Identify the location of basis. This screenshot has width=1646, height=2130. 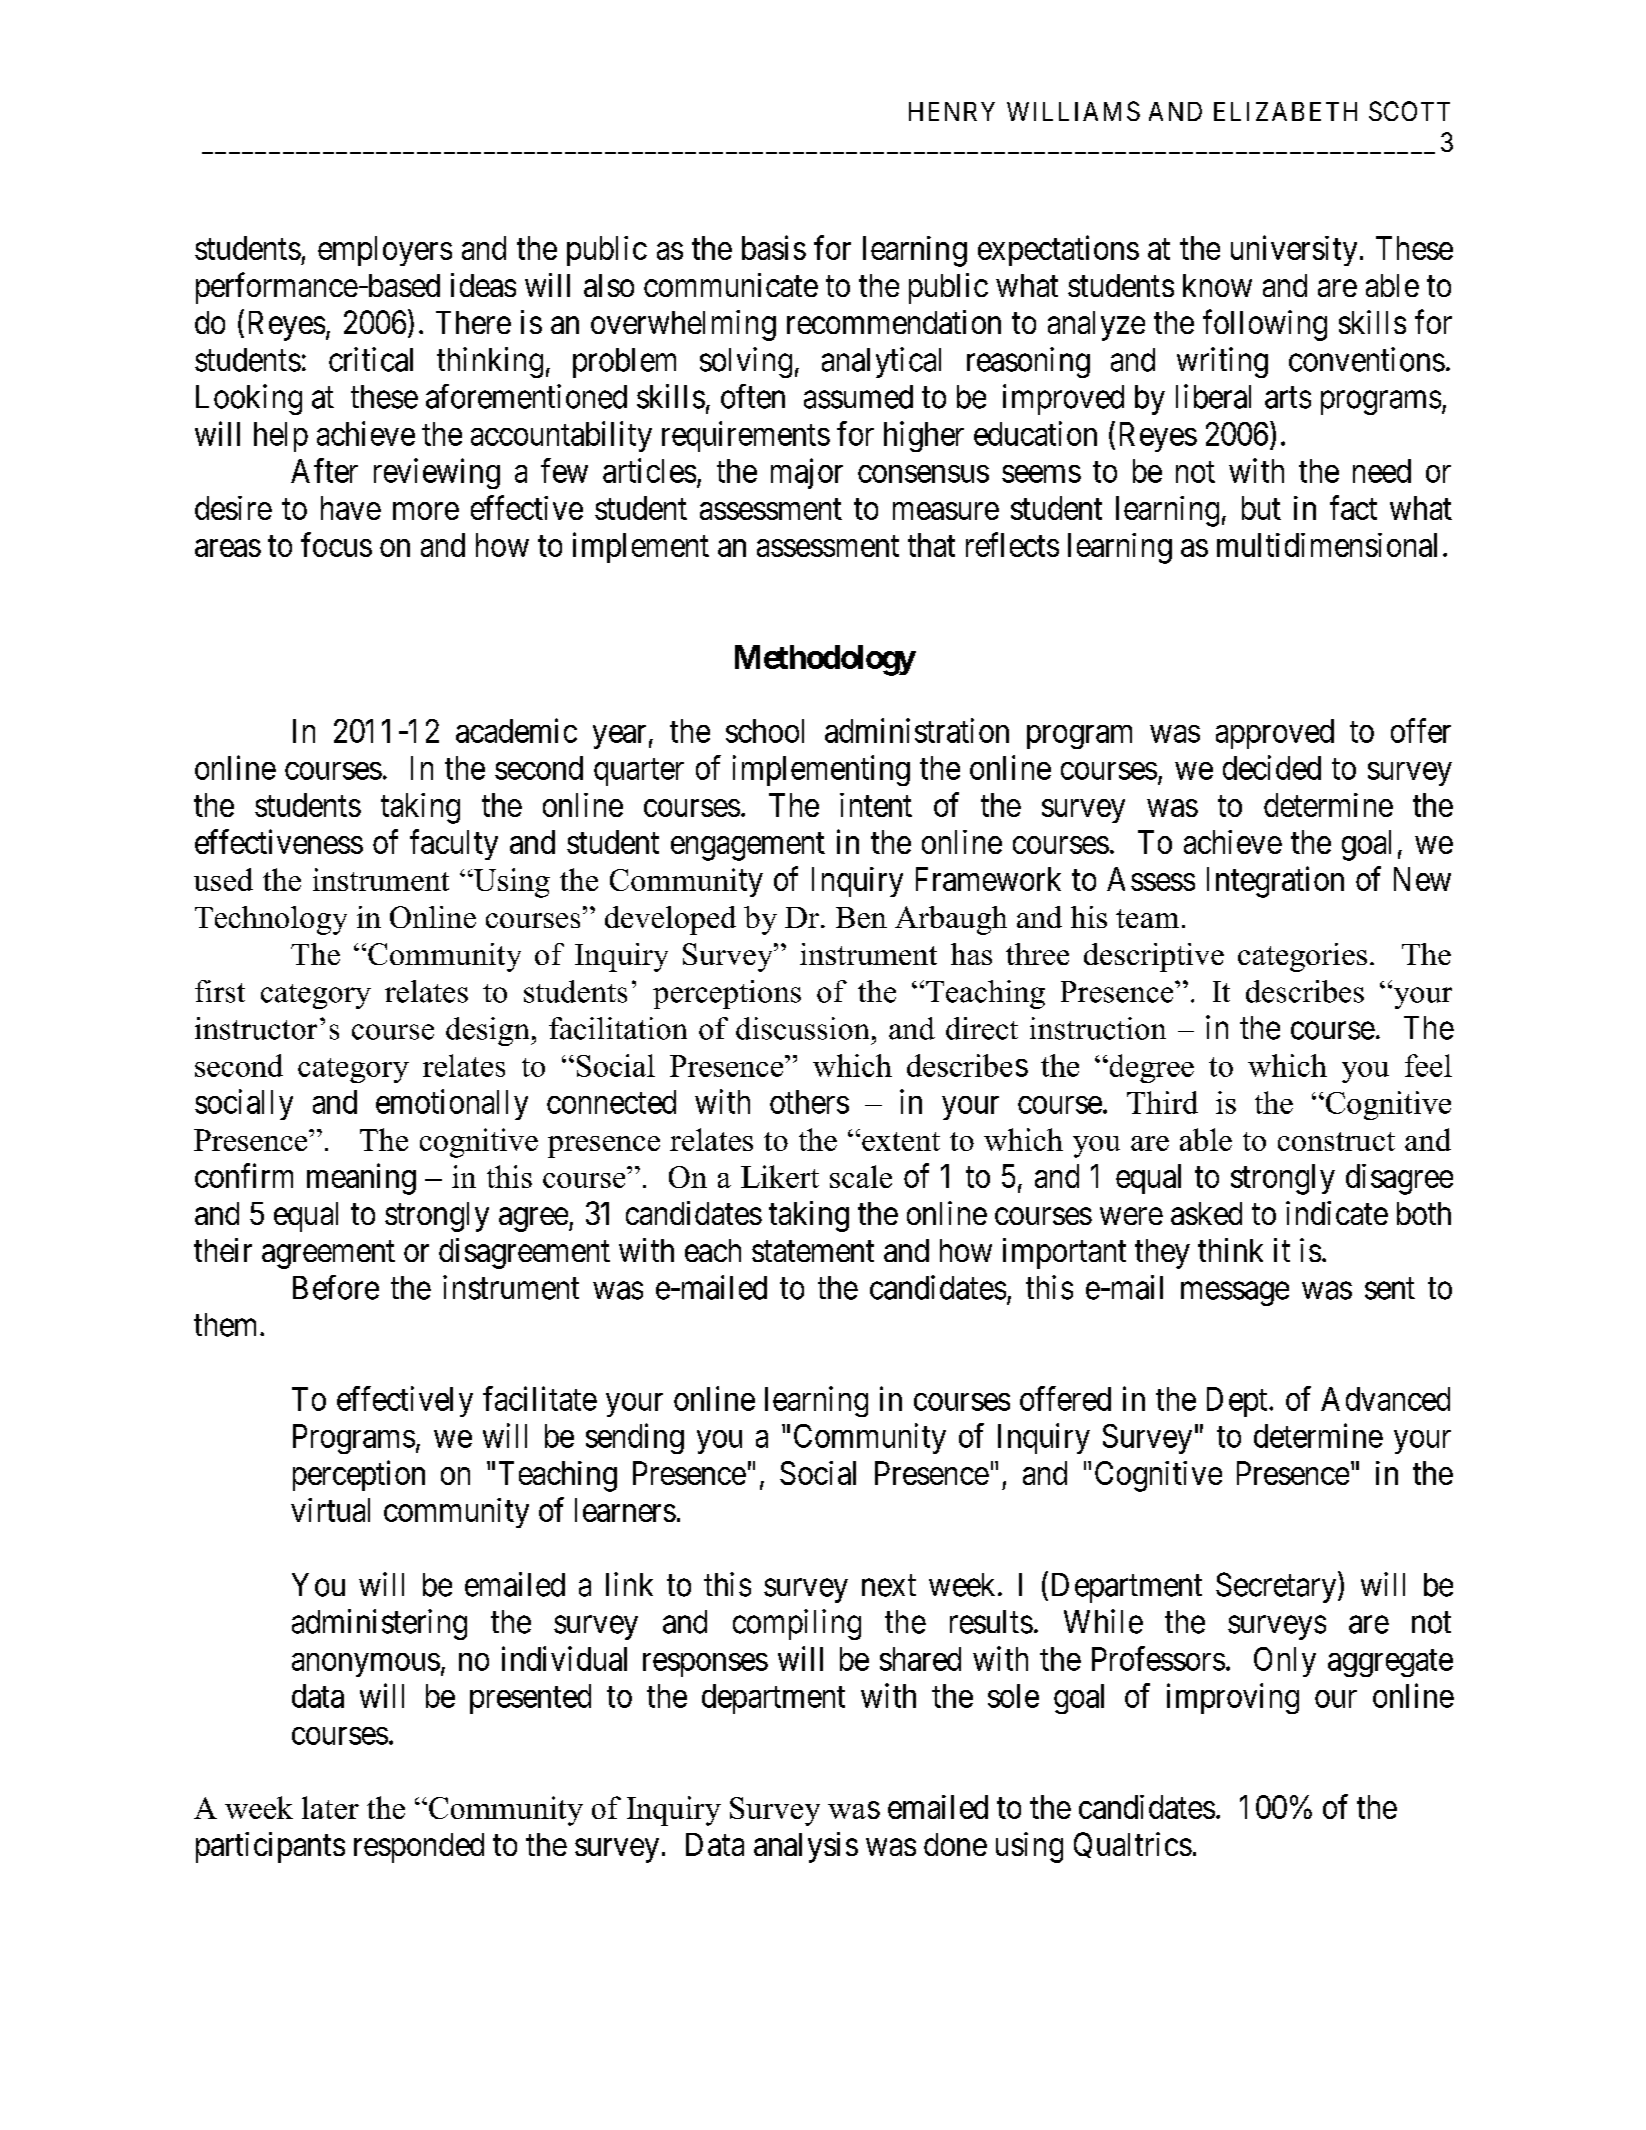
(774, 247).
